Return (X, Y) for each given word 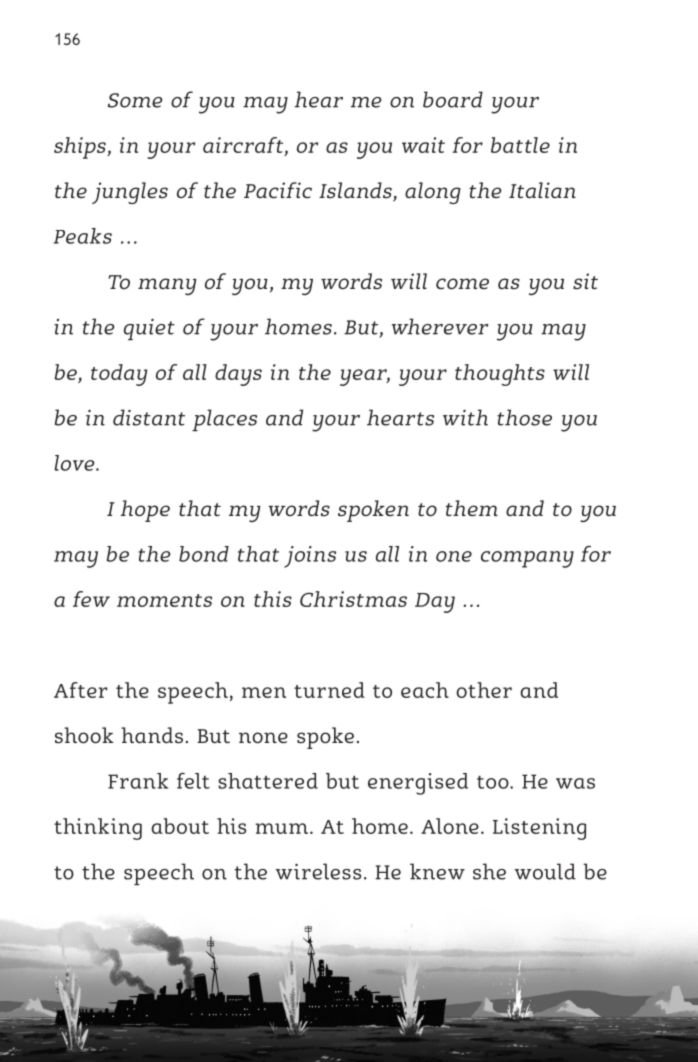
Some (135, 100)
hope (145, 511)
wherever (440, 326)
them (472, 508)
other (484, 690)
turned (329, 690)
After (80, 690)
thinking (98, 829)
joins (310, 557)
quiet (149, 329)
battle (520, 145)
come (462, 283)
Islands (356, 191)
